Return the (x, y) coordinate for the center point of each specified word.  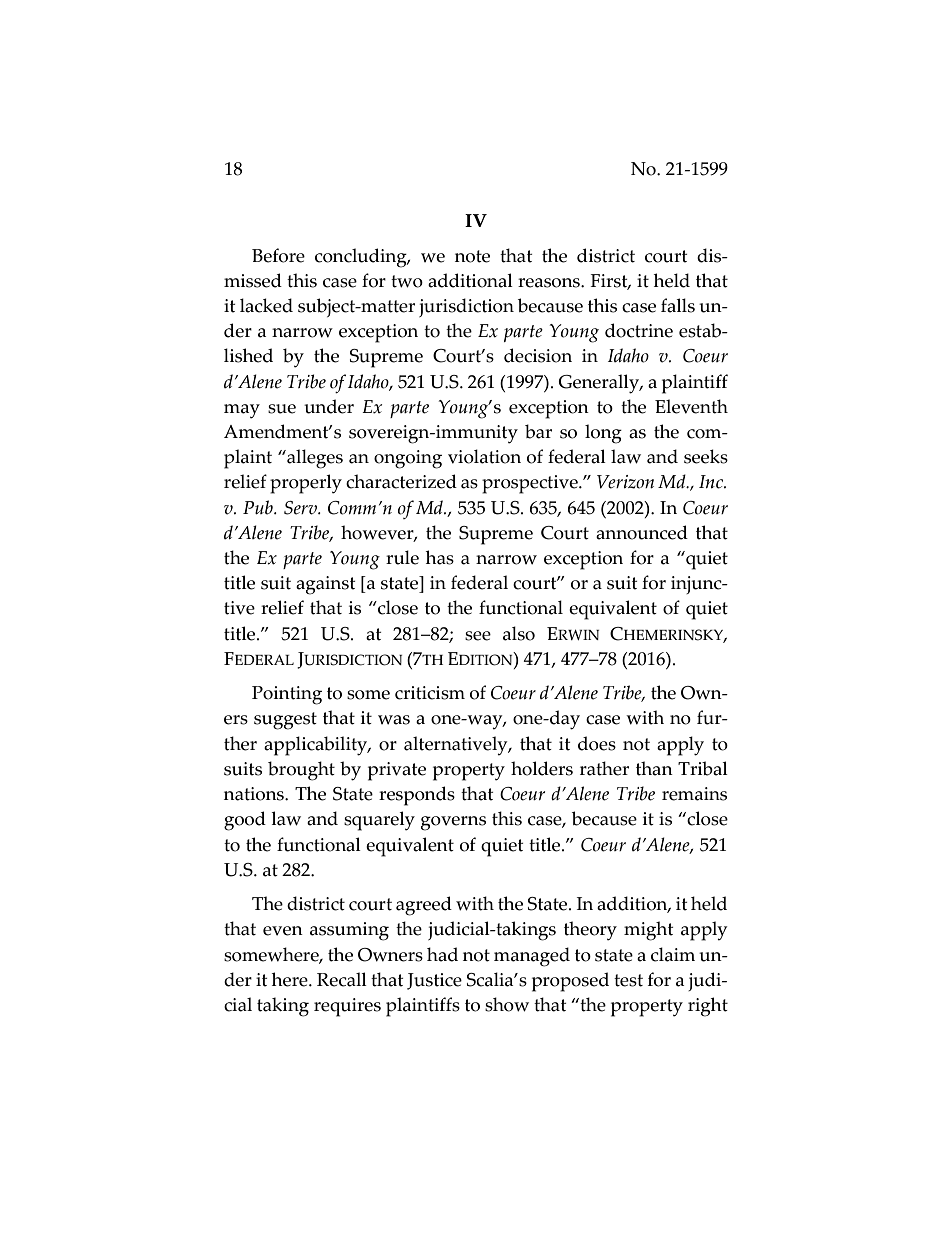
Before (278, 255)
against (325, 585)
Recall (342, 979)
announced (642, 532)
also (519, 633)
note (472, 256)
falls (678, 305)
